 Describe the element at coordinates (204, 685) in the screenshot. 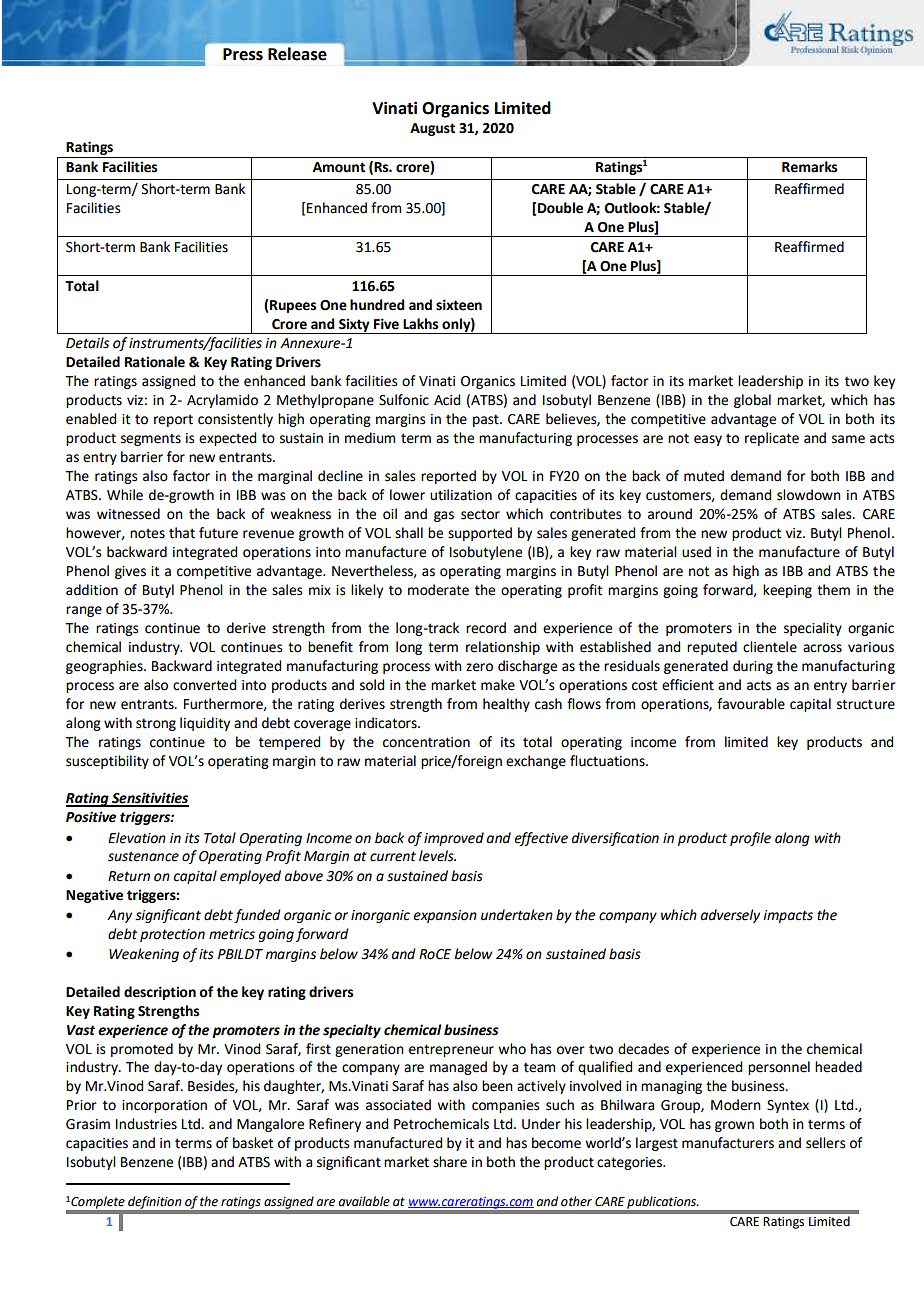

I see `converted` at that location.
